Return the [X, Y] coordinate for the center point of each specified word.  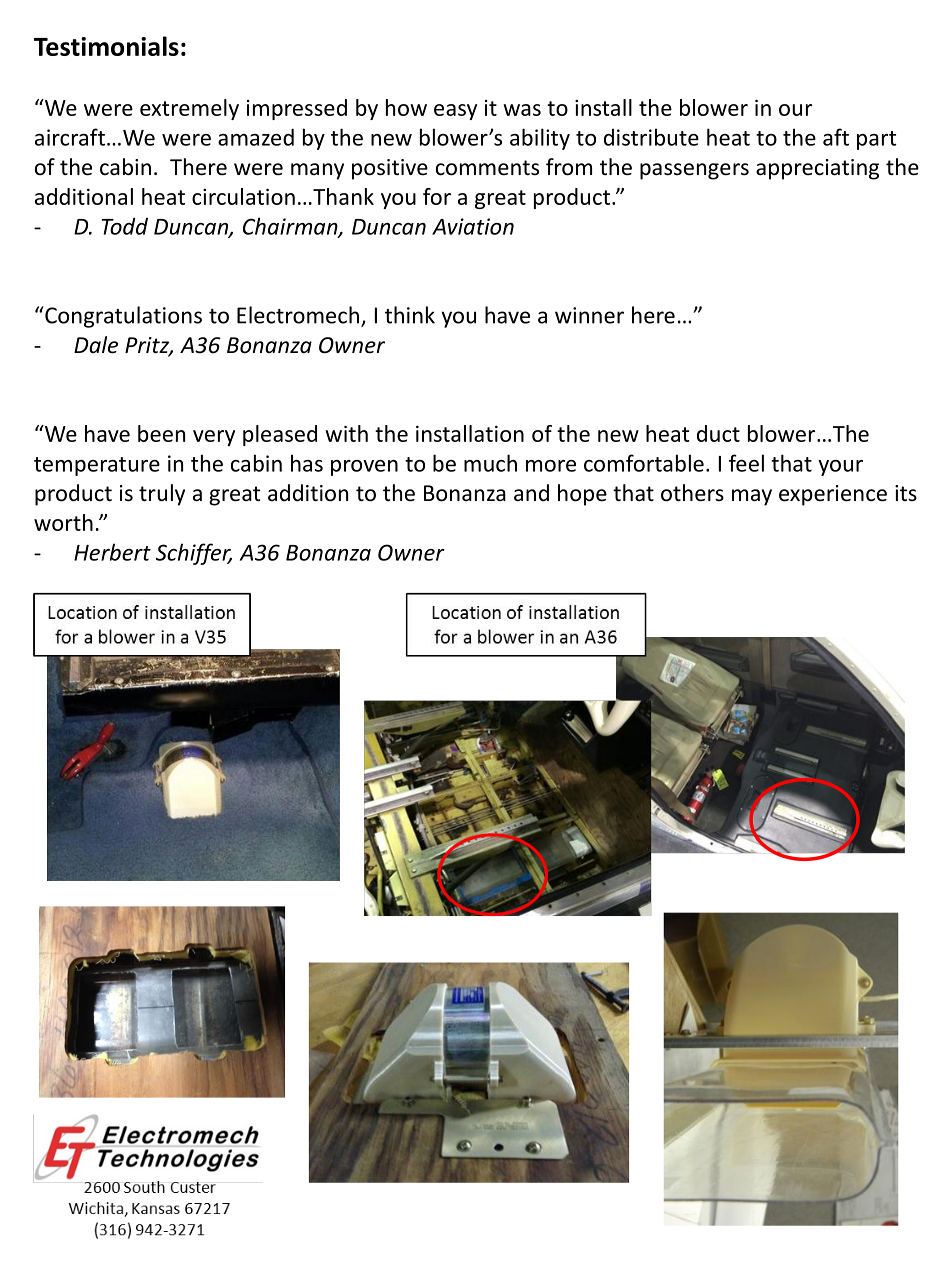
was [522, 110]
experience [833, 495]
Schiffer [194, 554]
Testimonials [106, 46]
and [531, 493]
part [877, 140]
